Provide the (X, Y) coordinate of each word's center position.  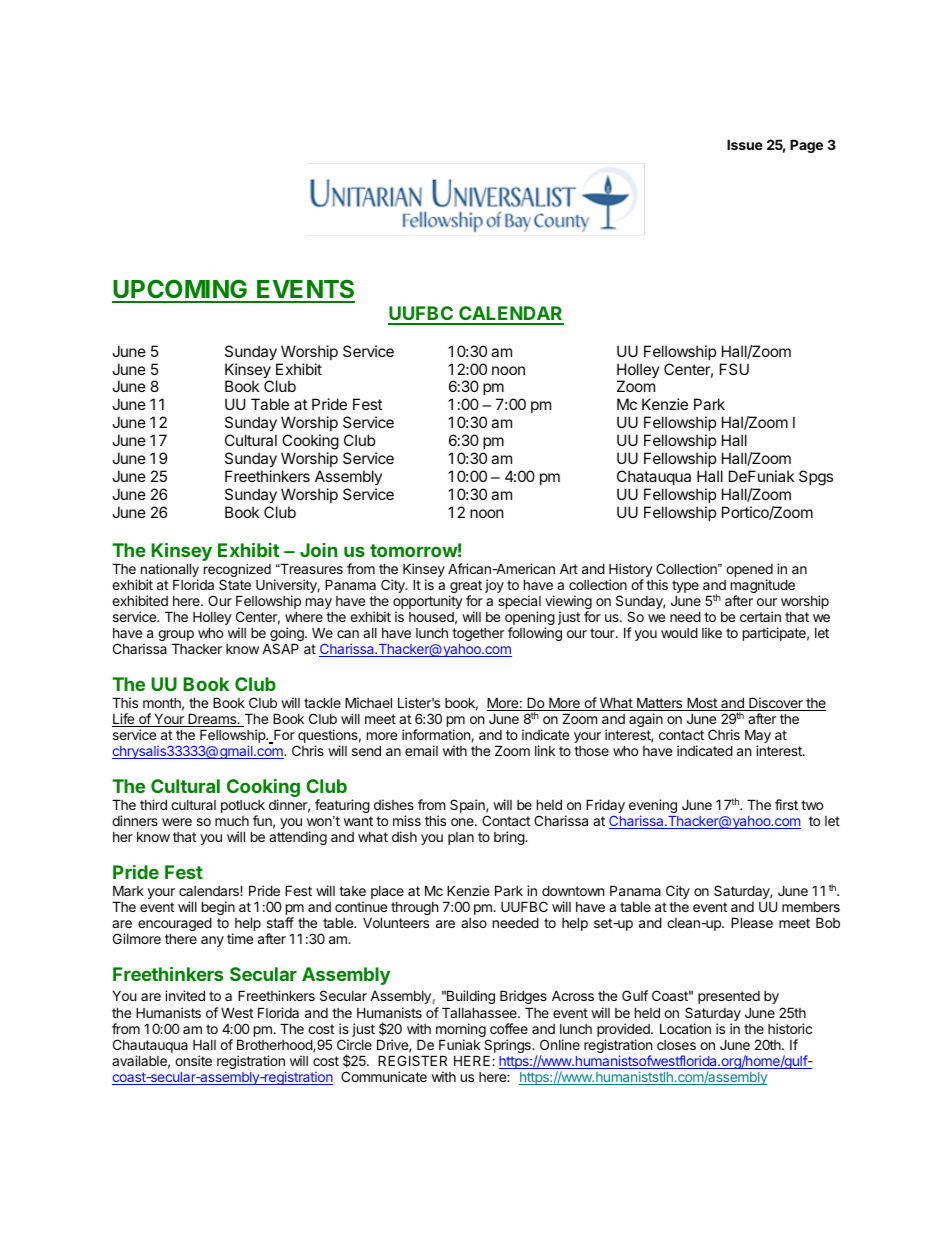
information (437, 735)
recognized (237, 572)
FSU (734, 369)
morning (462, 1031)
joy (494, 586)
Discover (776, 704)
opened (749, 572)
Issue (745, 144)
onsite (193, 1060)
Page (806, 146)
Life (124, 720)
